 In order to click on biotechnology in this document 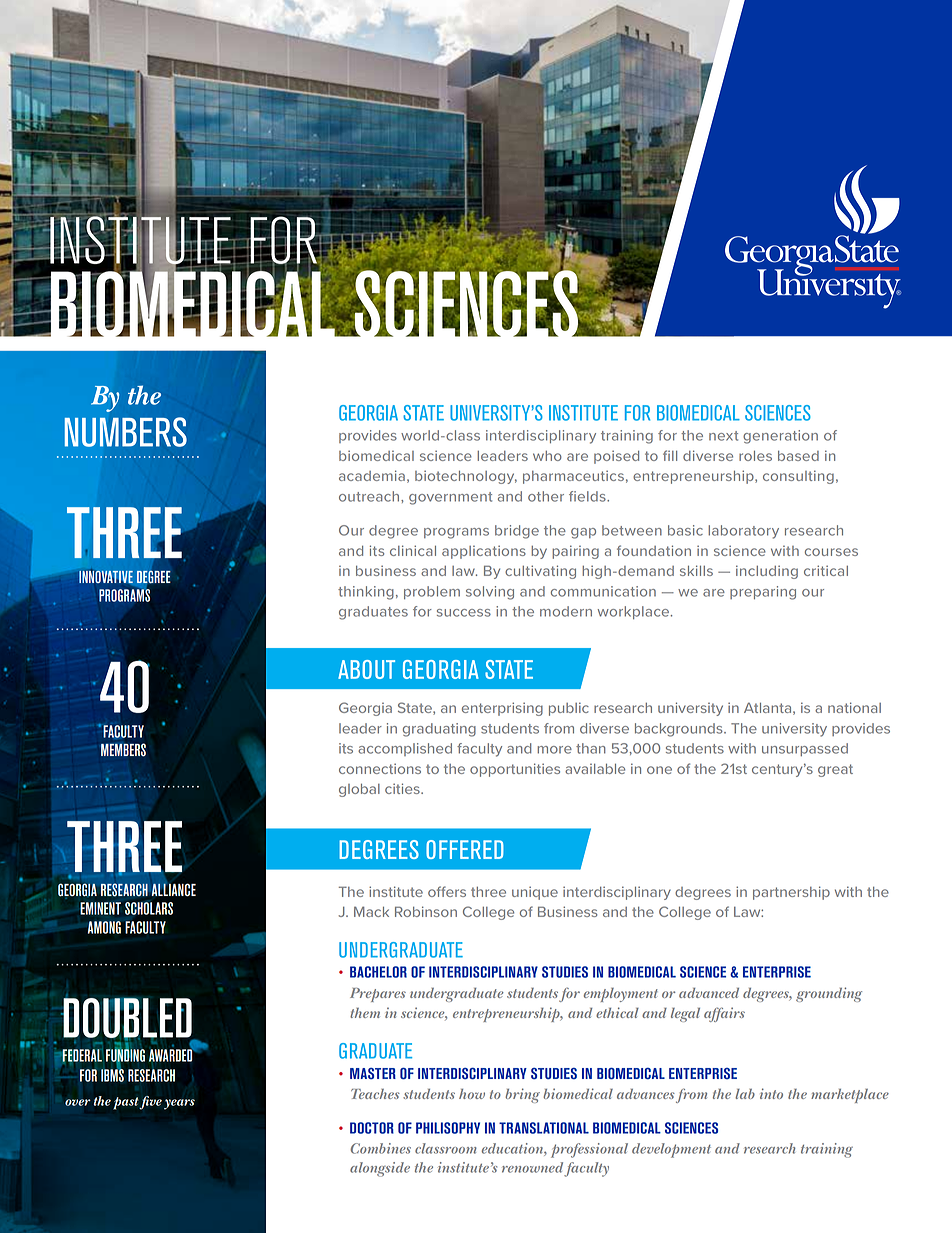, I will do `click(466, 477)`.
